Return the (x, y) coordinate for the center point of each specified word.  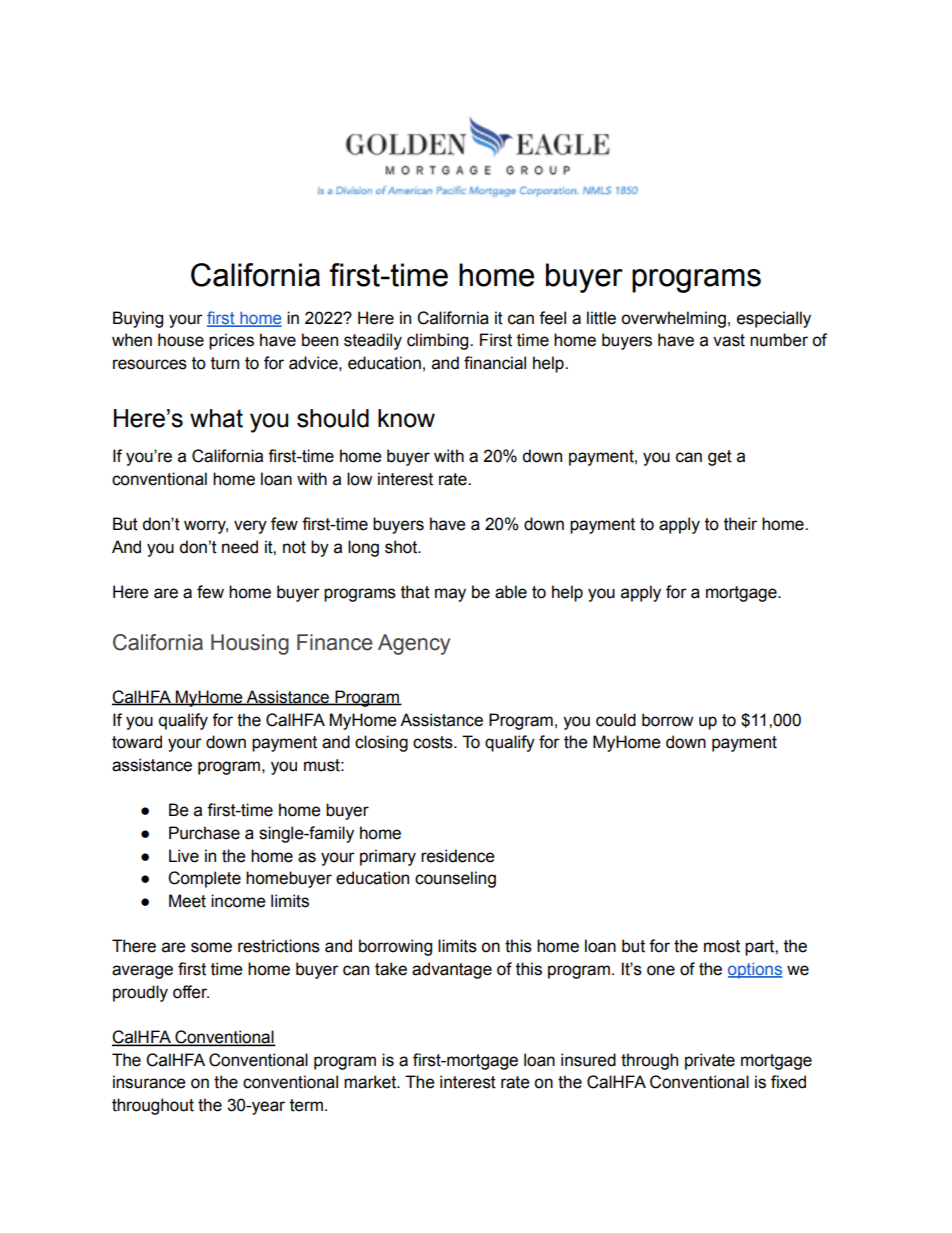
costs (434, 742)
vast (729, 340)
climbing (439, 341)
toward (137, 742)
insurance (149, 1082)
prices (231, 341)
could (616, 720)
